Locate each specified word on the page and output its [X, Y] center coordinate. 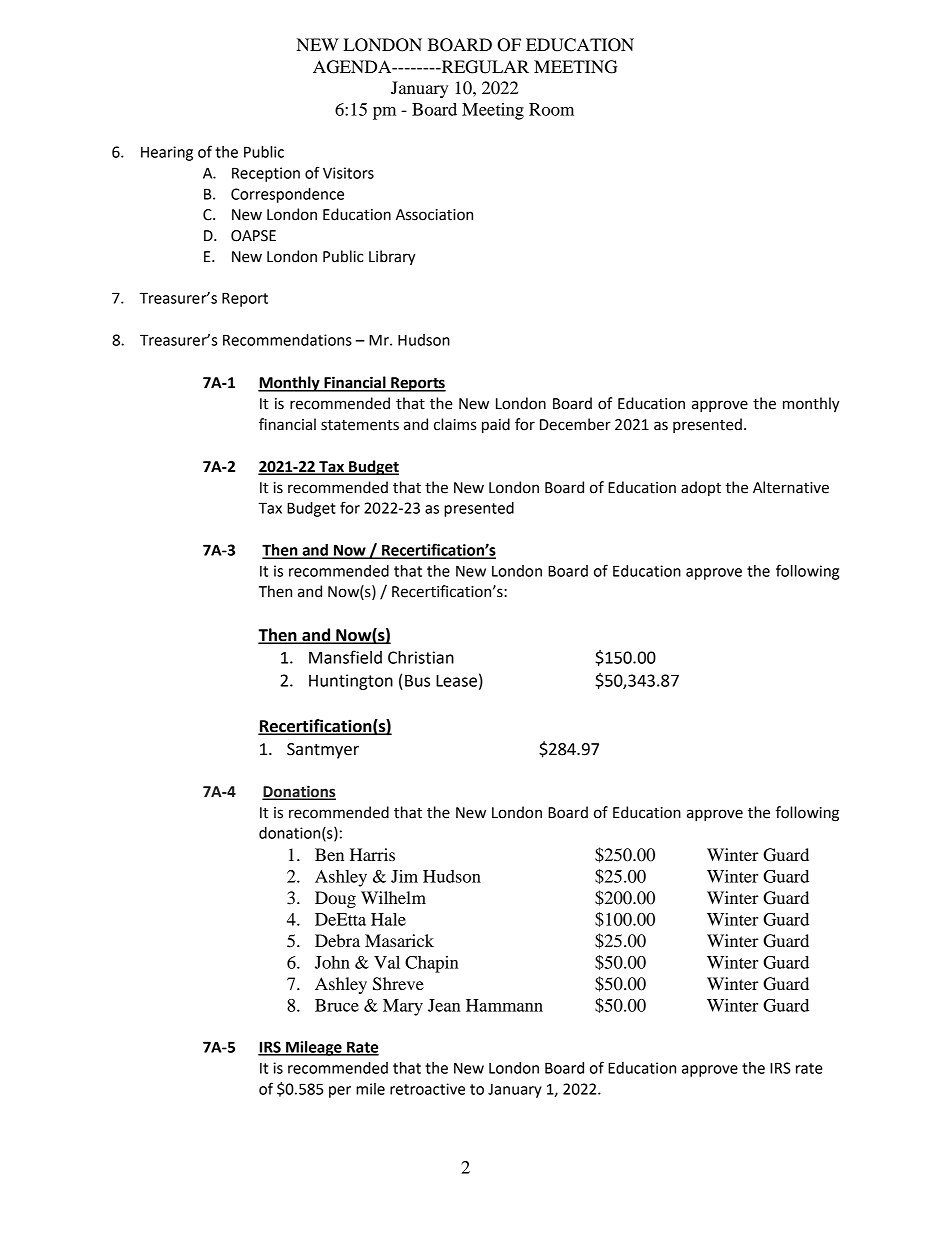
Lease [456, 681]
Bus [417, 680]
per [340, 1092]
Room [551, 109]
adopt [701, 488]
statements [360, 425]
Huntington [351, 682]
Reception [266, 174]
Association [434, 215]
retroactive [427, 1089]
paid [496, 426]
